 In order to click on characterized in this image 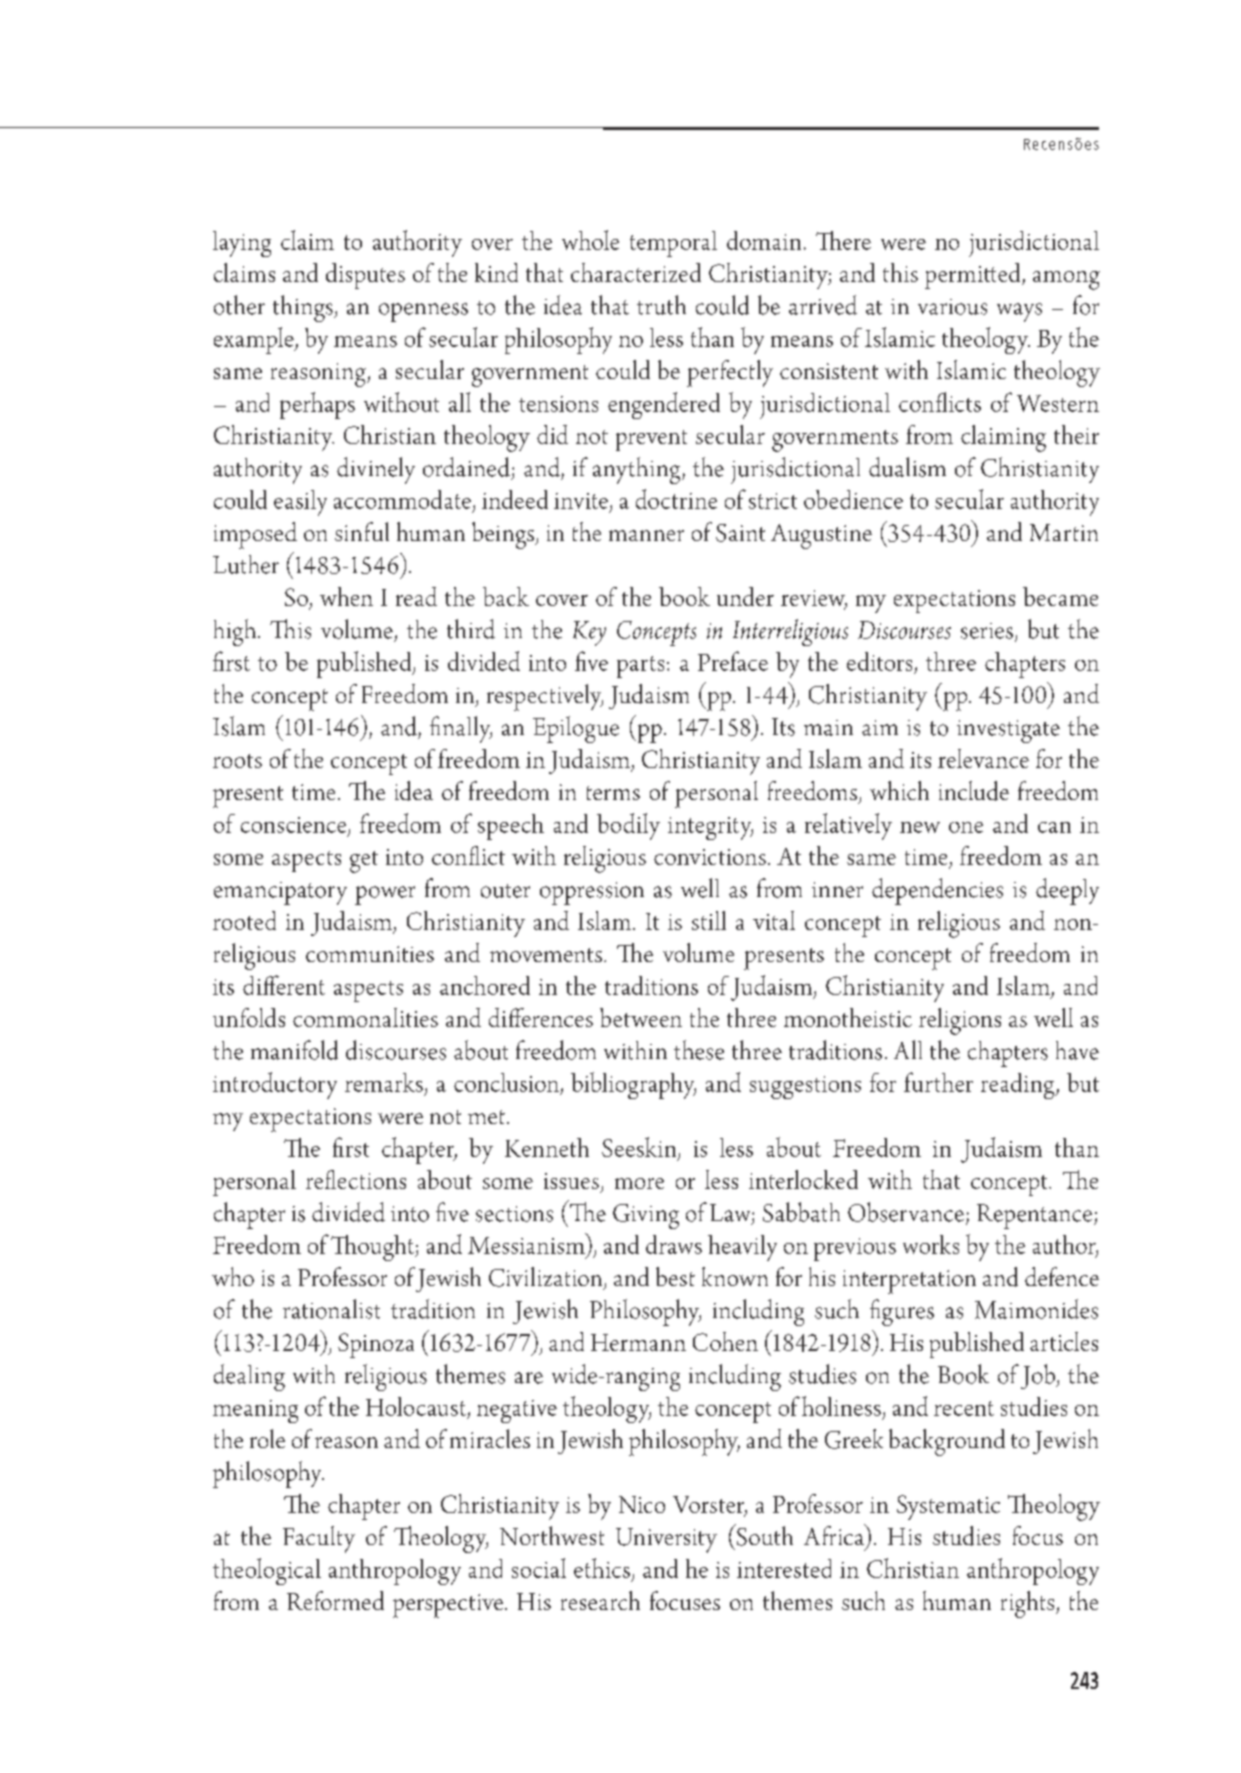, I will do `click(636, 272)`.
